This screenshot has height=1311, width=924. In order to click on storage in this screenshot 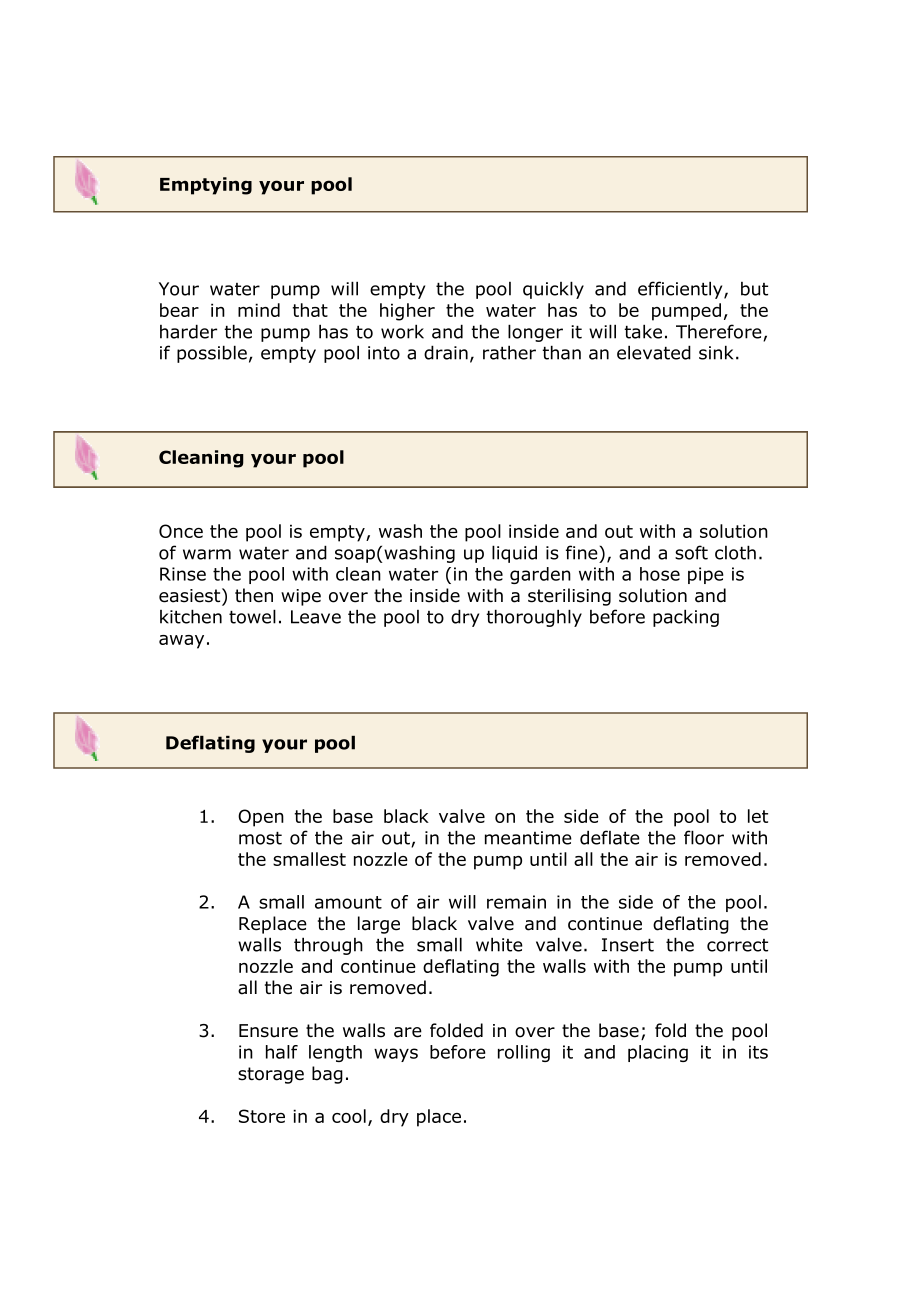, I will do `click(271, 1075)`.
